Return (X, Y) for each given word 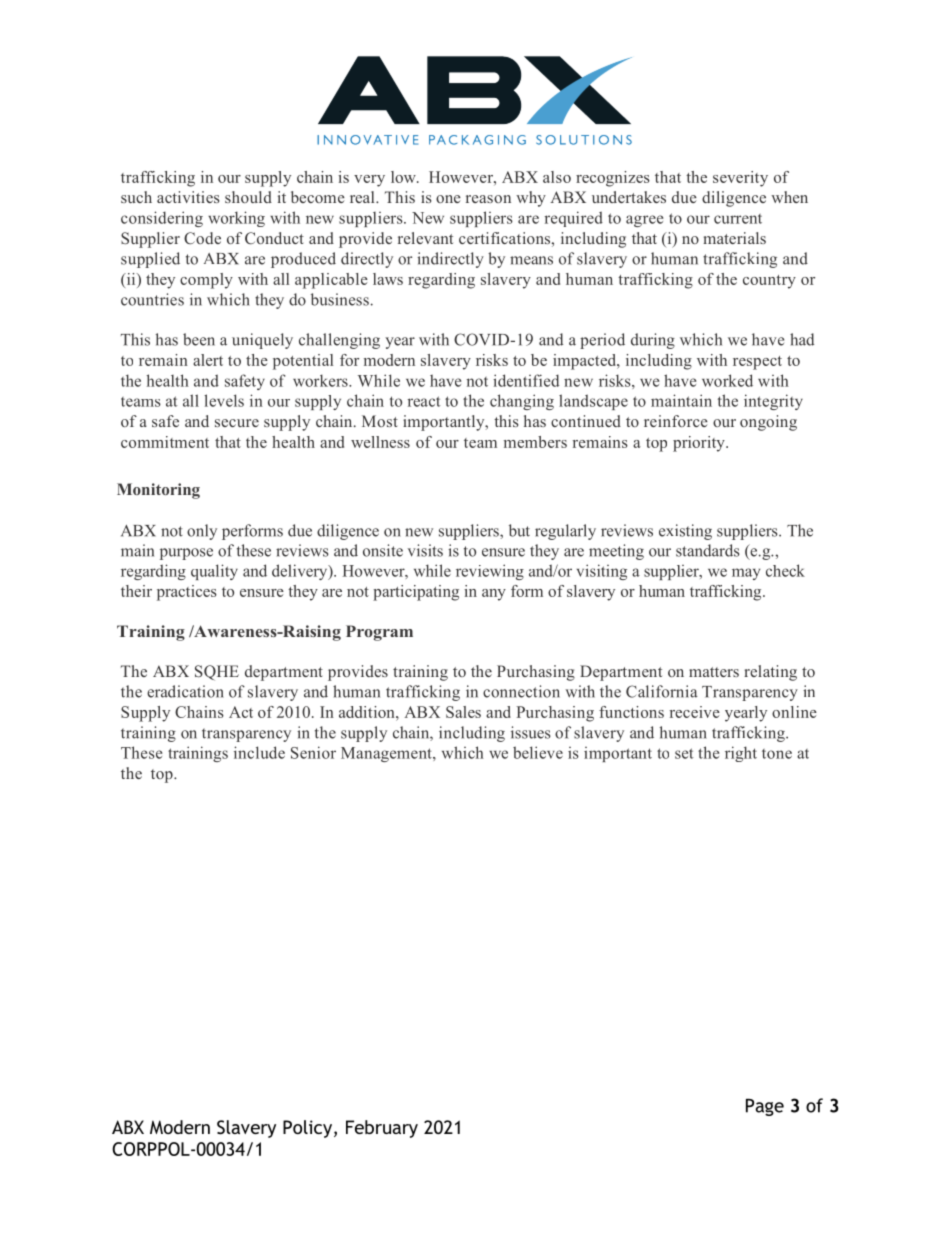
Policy (307, 1129)
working (236, 219)
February (382, 1129)
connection (521, 691)
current (738, 219)
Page (765, 1107)
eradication (185, 691)
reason (488, 199)
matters (714, 672)
